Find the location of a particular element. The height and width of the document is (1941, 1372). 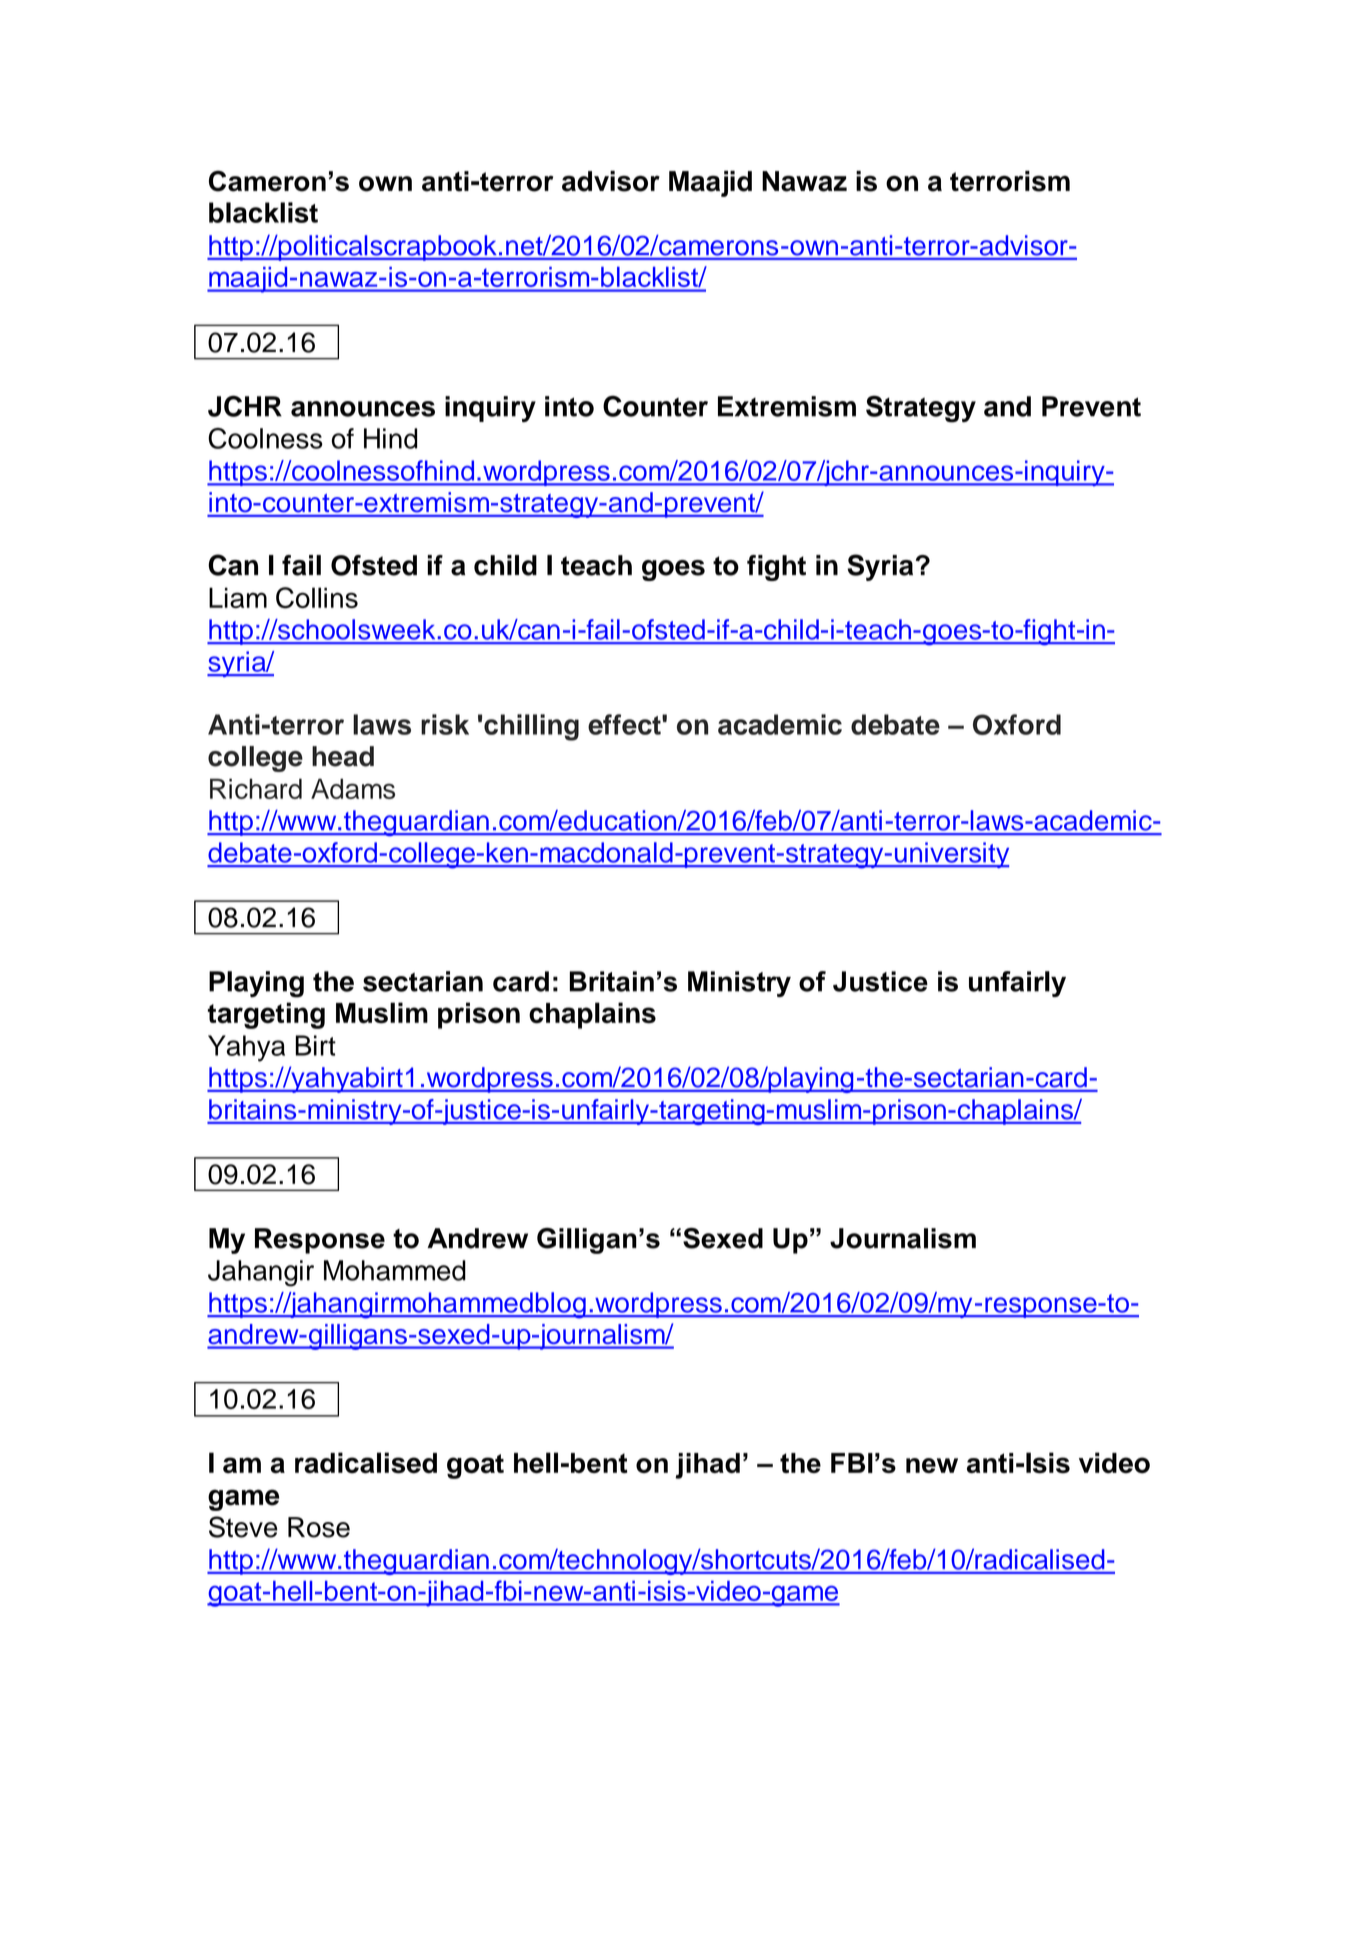

Steve is located at coordinates (243, 1527).
